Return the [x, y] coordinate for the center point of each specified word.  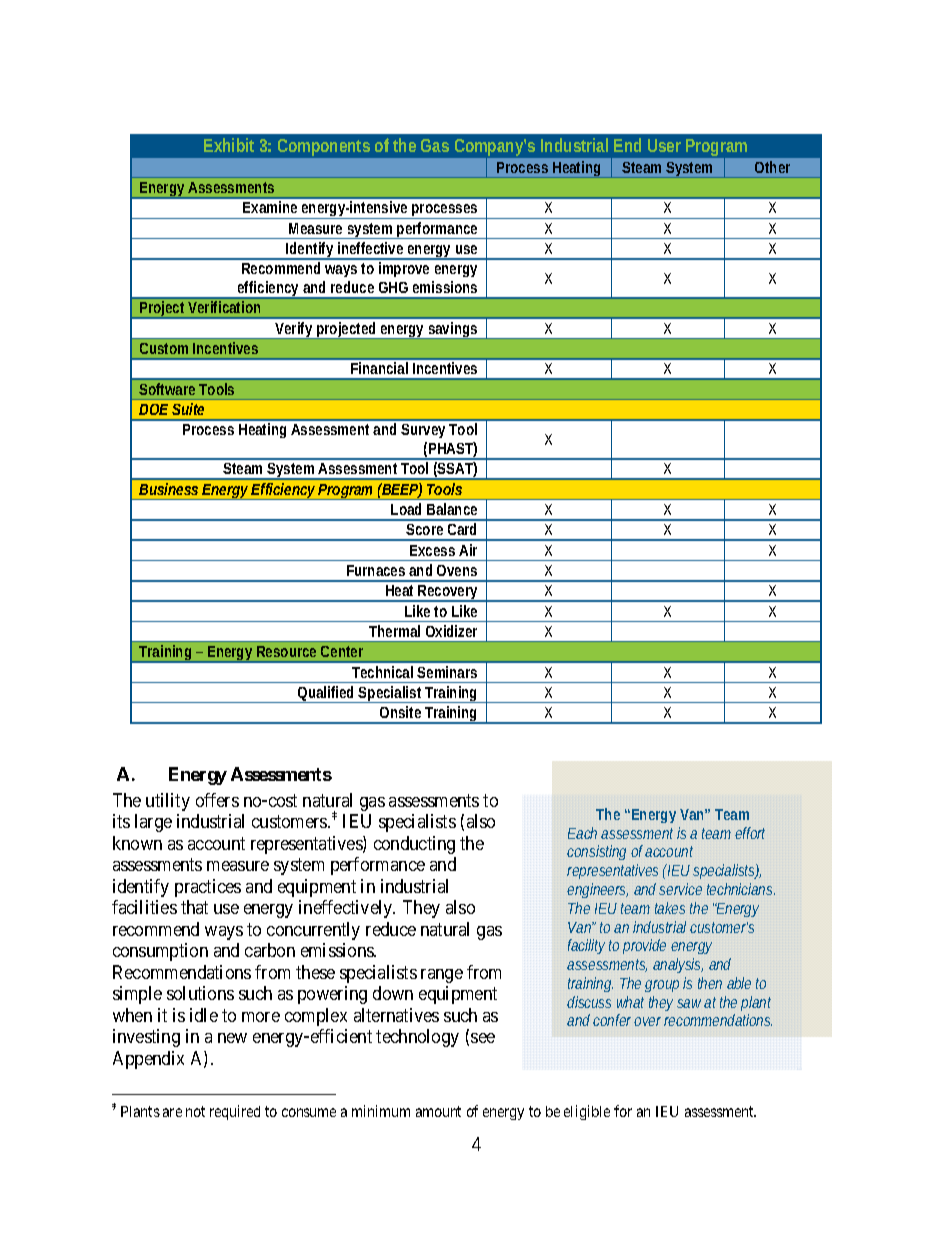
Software [169, 389]
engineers [597, 890]
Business [171, 489]
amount [438, 1111]
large [153, 823]
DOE [153, 409]
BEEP [401, 490]
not [195, 1111]
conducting [414, 845]
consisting [599, 852]
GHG [393, 287]
